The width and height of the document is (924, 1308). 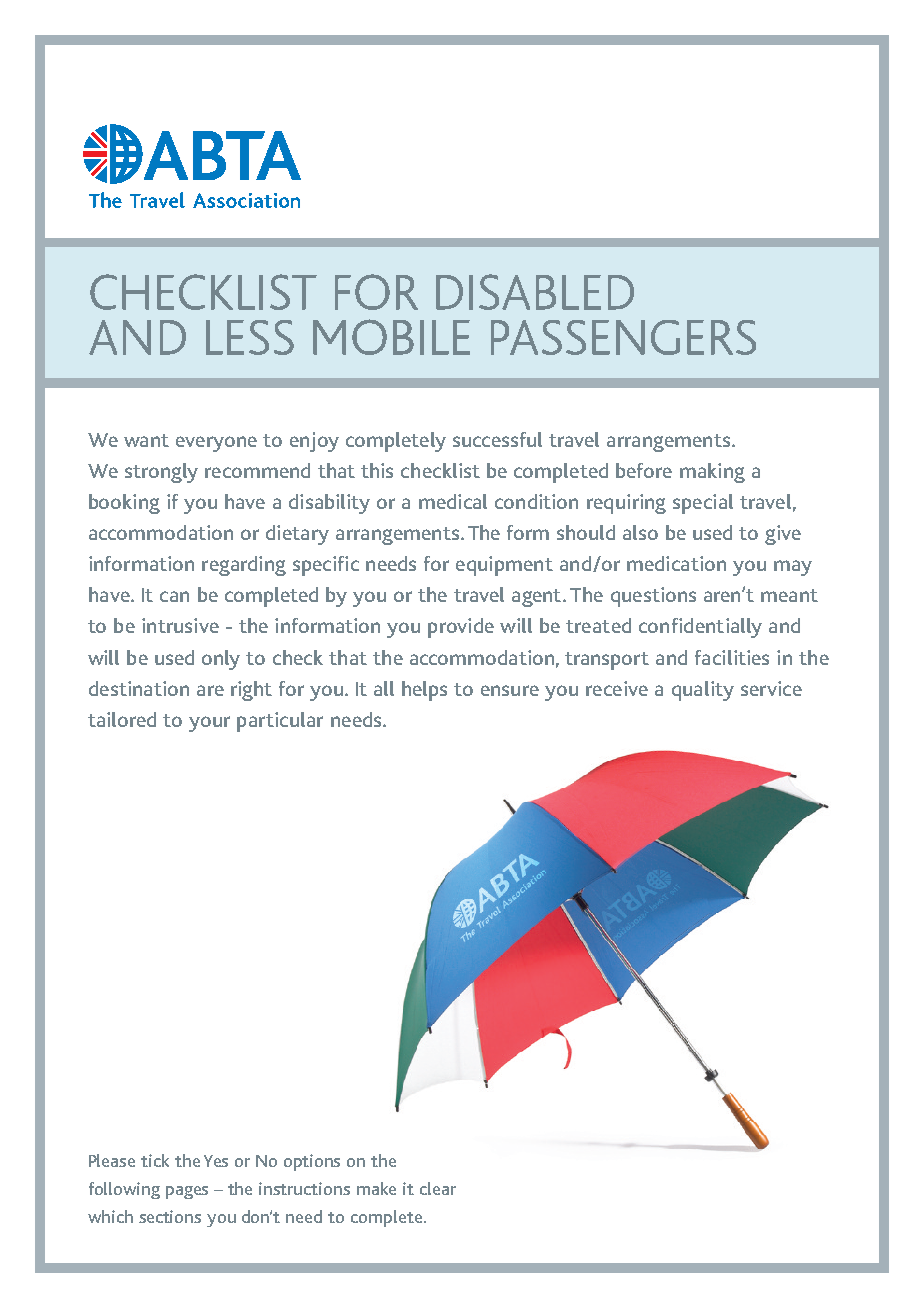 What do you see at coordinates (461, 628) in the document?
I see `provide` at bounding box center [461, 628].
